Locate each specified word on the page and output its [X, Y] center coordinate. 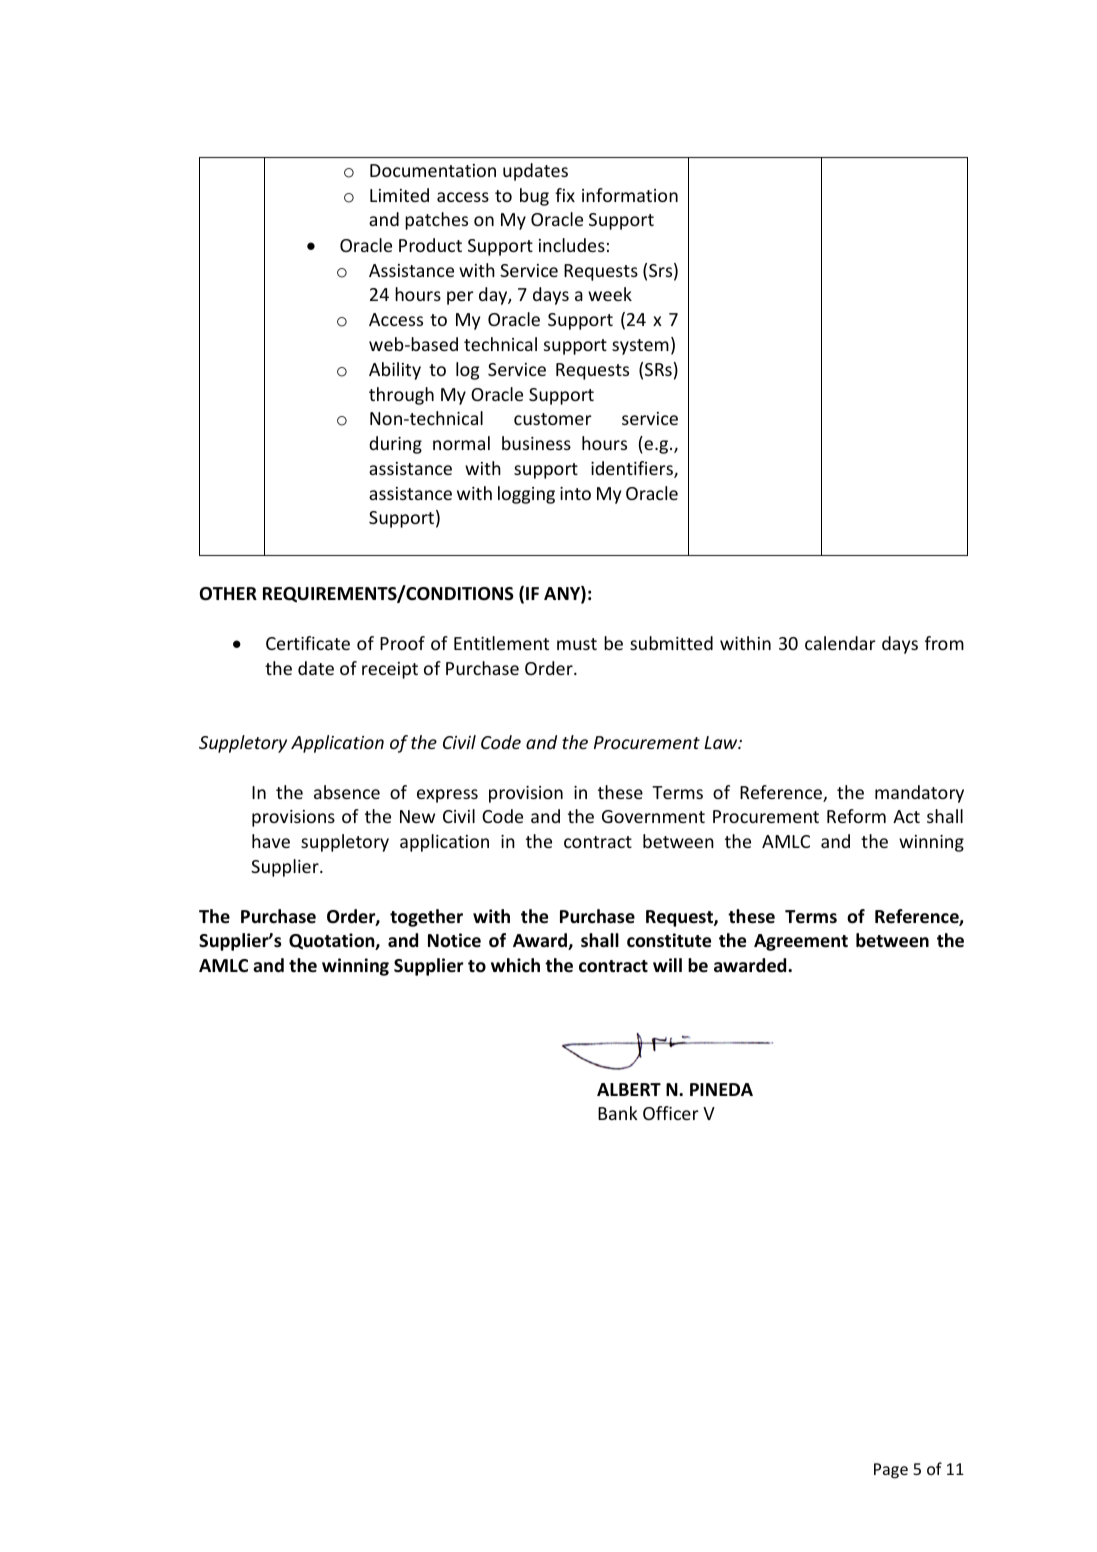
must [577, 644]
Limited [399, 195]
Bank [618, 1113]
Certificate [308, 643]
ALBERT [629, 1089]
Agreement [801, 942]
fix [565, 195]
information [630, 195]
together [426, 918]
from [944, 643]
